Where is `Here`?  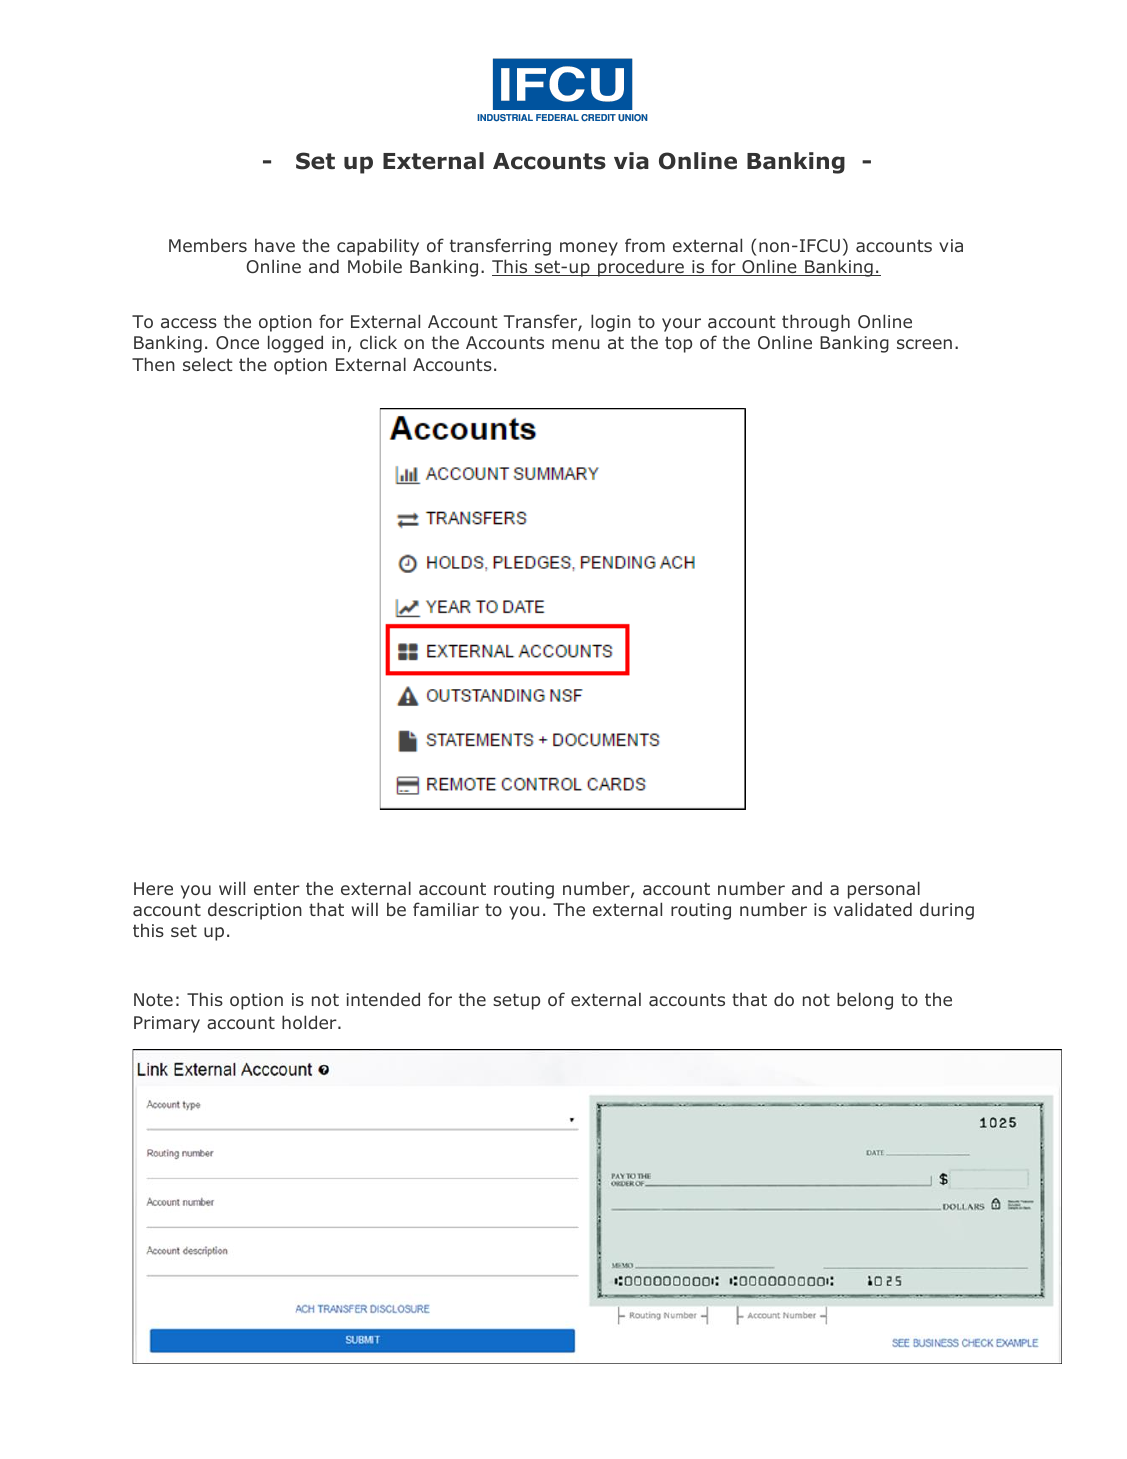 Here is located at coordinates (153, 888).
